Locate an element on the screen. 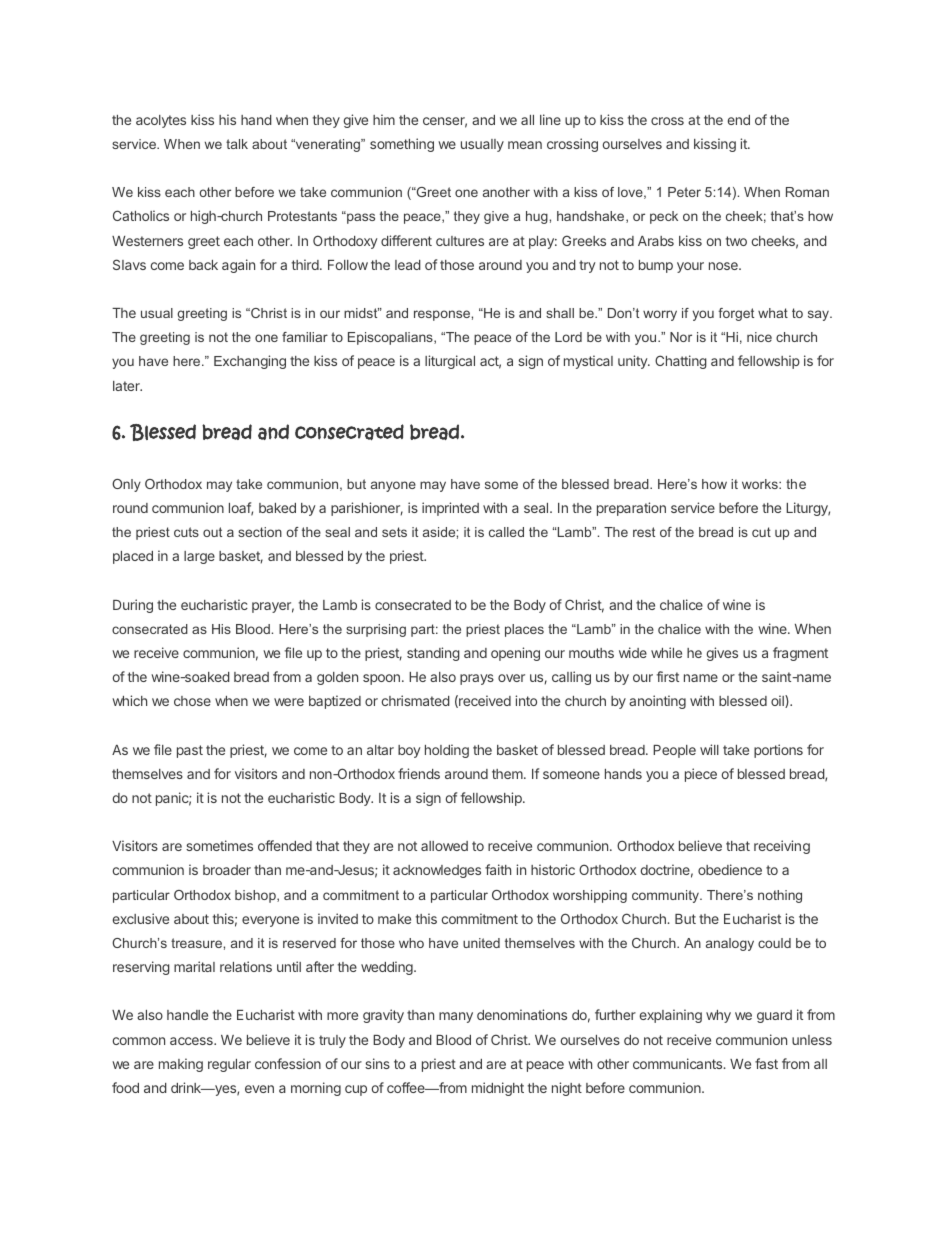  regular is located at coordinates (229, 1065).
